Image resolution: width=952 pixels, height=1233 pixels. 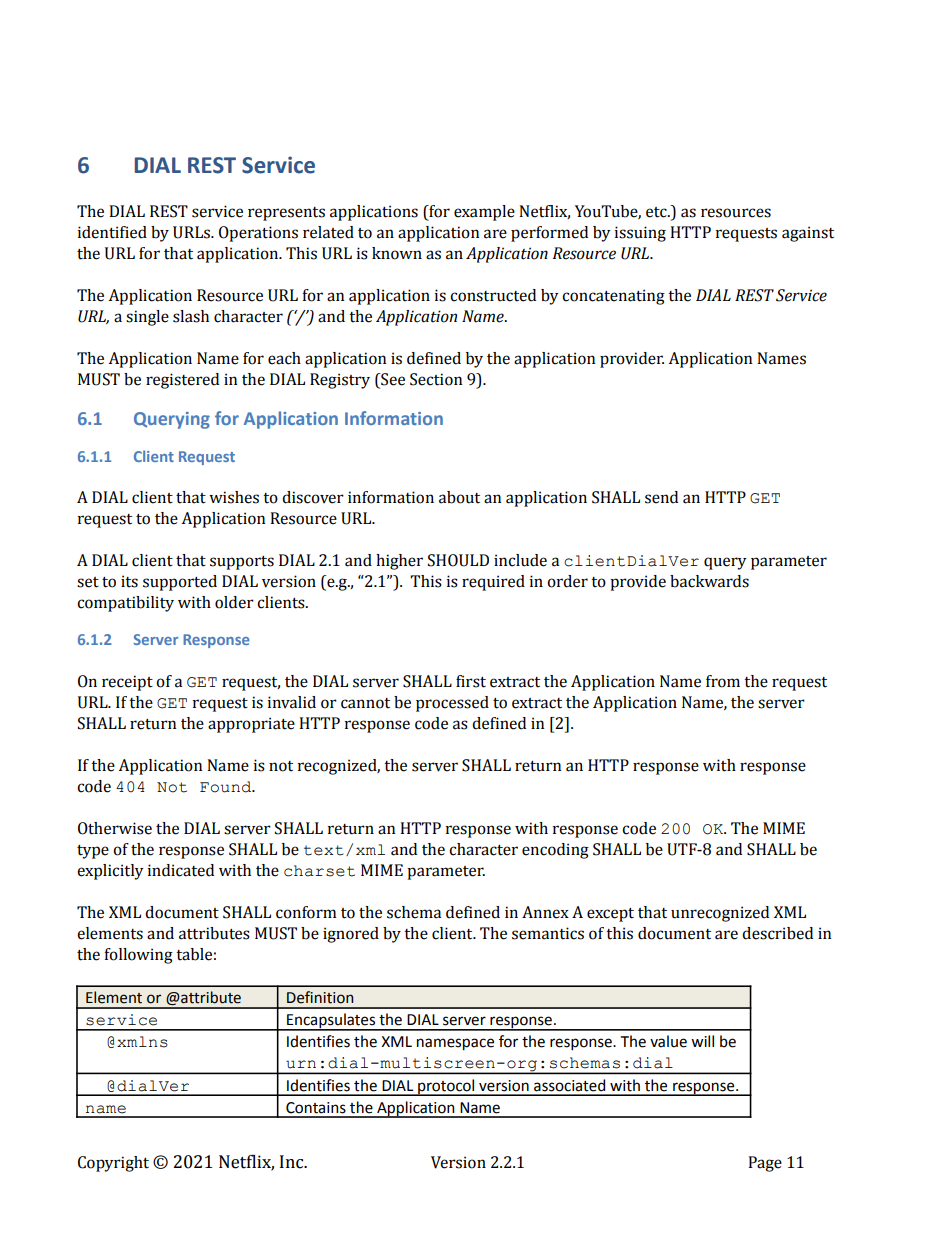 What do you see at coordinates (661, 497) in the image?
I see `send` at bounding box center [661, 497].
